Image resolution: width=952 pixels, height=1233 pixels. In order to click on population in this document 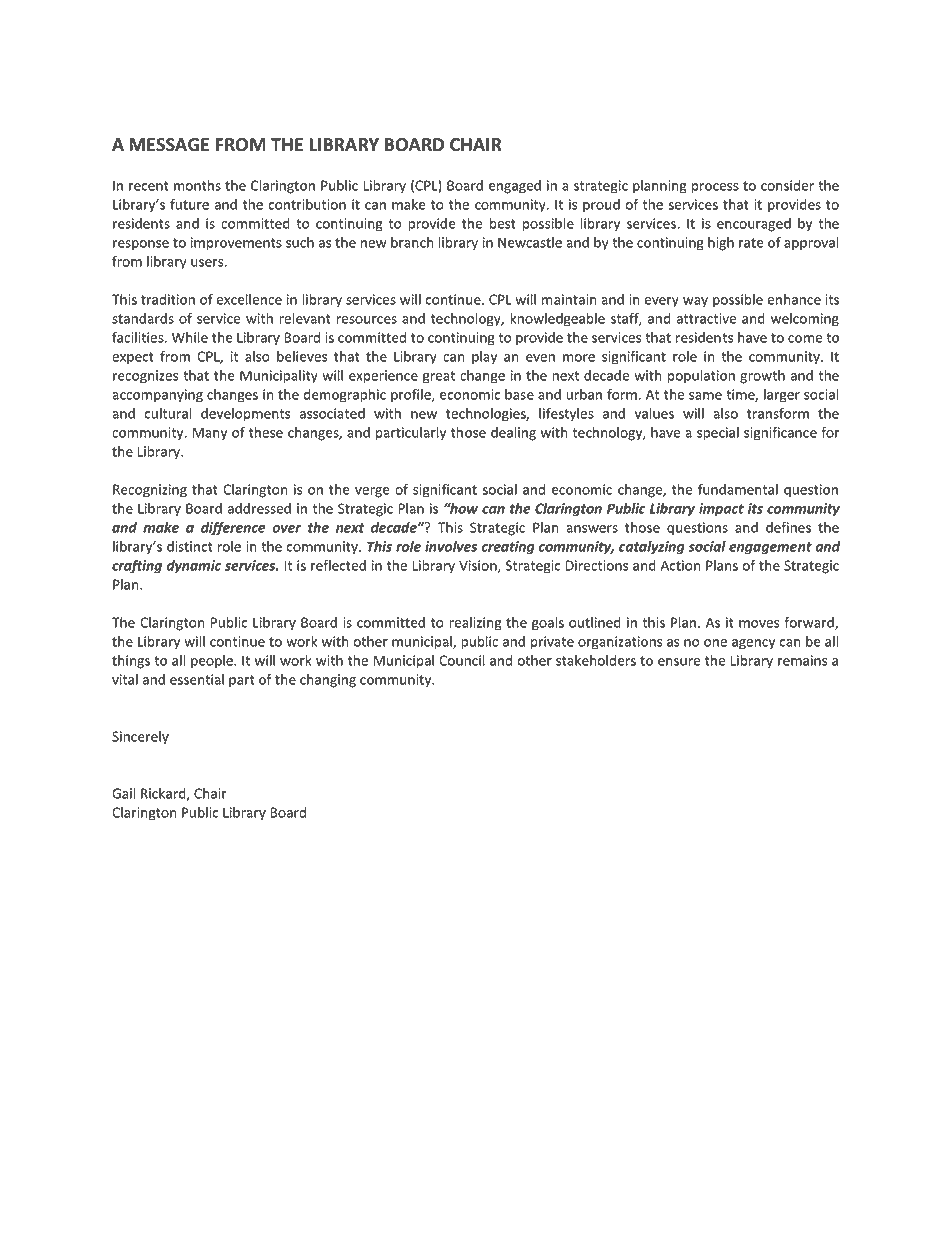, I will do `click(701, 377)`.
